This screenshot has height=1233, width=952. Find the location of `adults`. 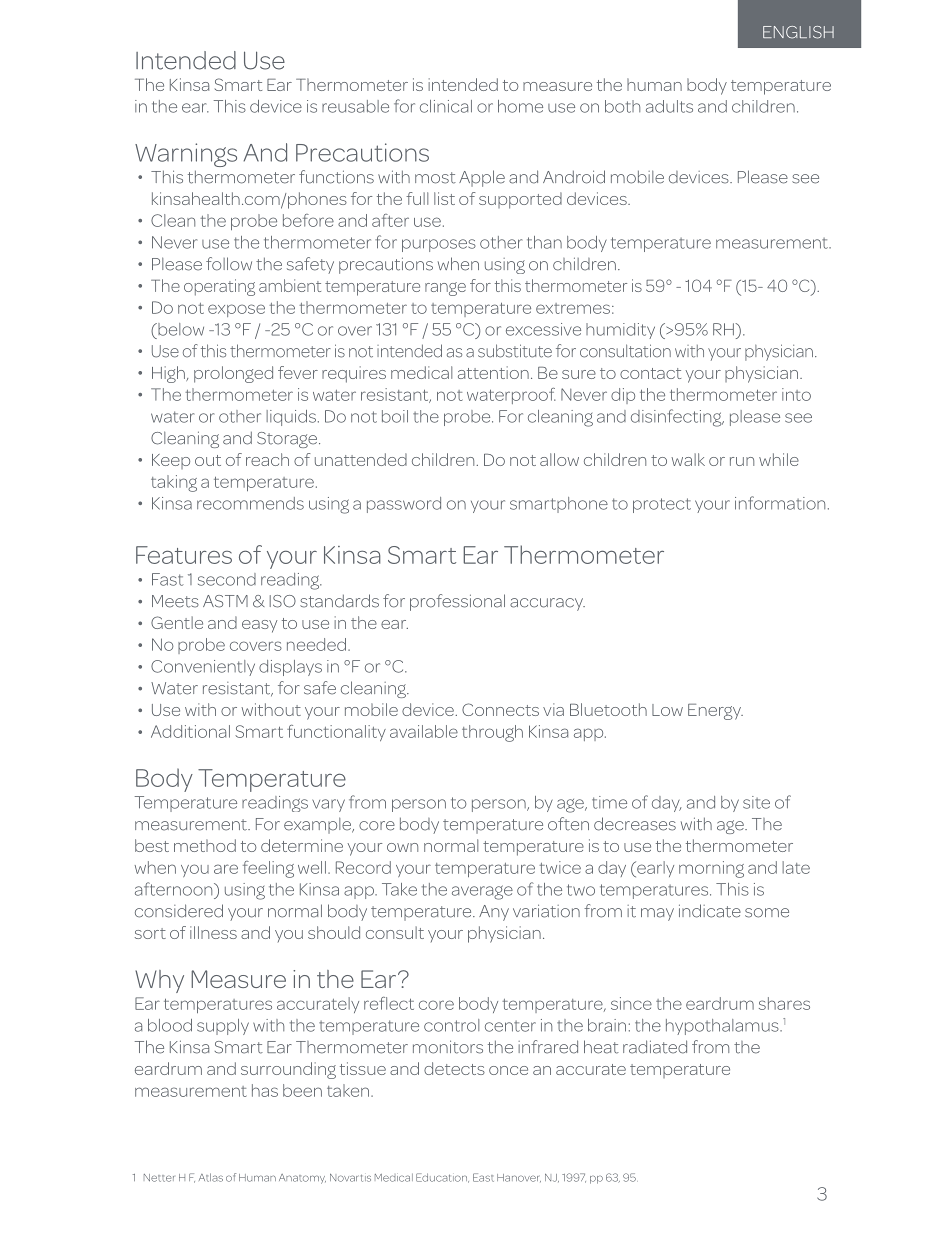

adults is located at coordinates (669, 106).
